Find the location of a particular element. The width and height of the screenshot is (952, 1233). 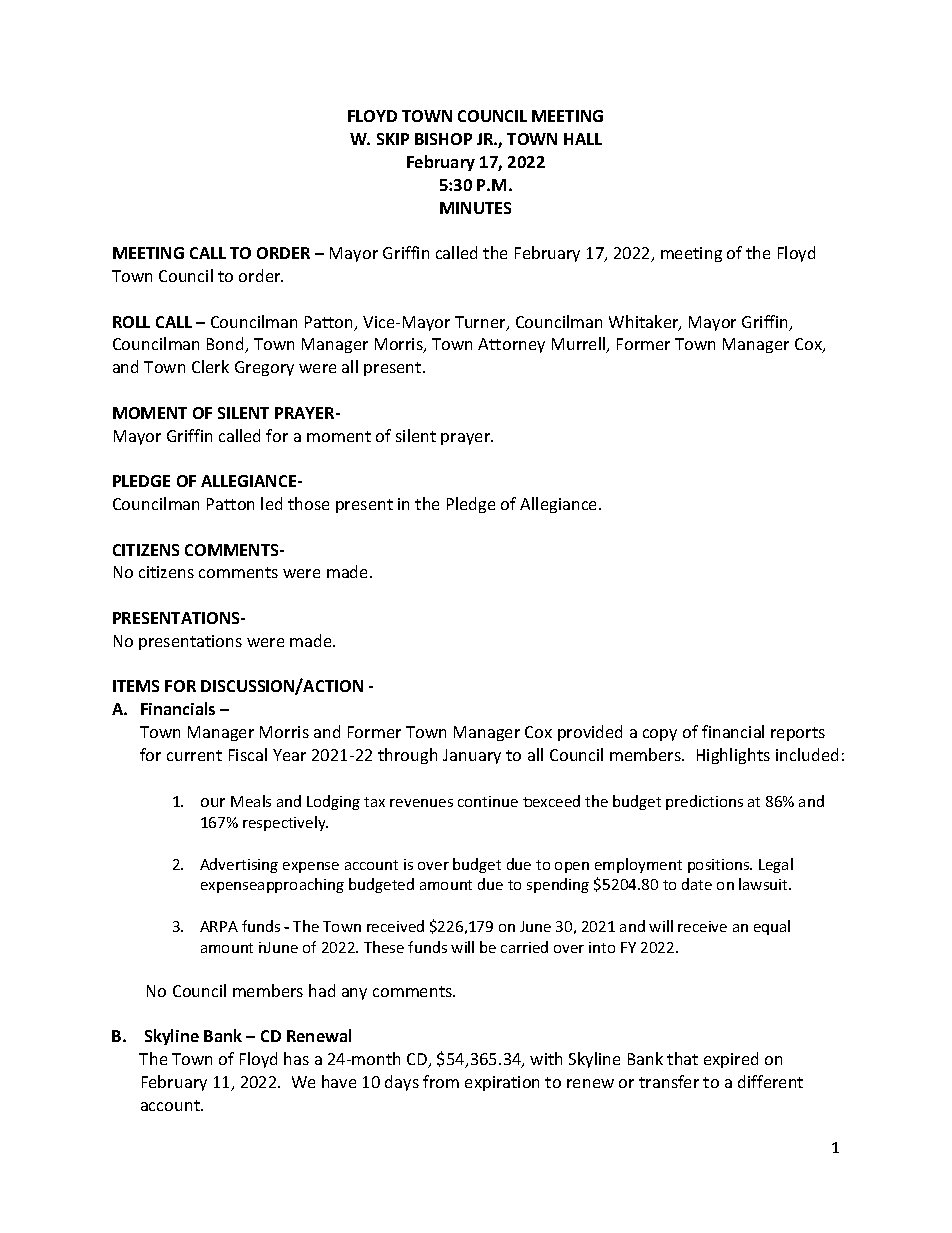

January is located at coordinates (472, 756).
